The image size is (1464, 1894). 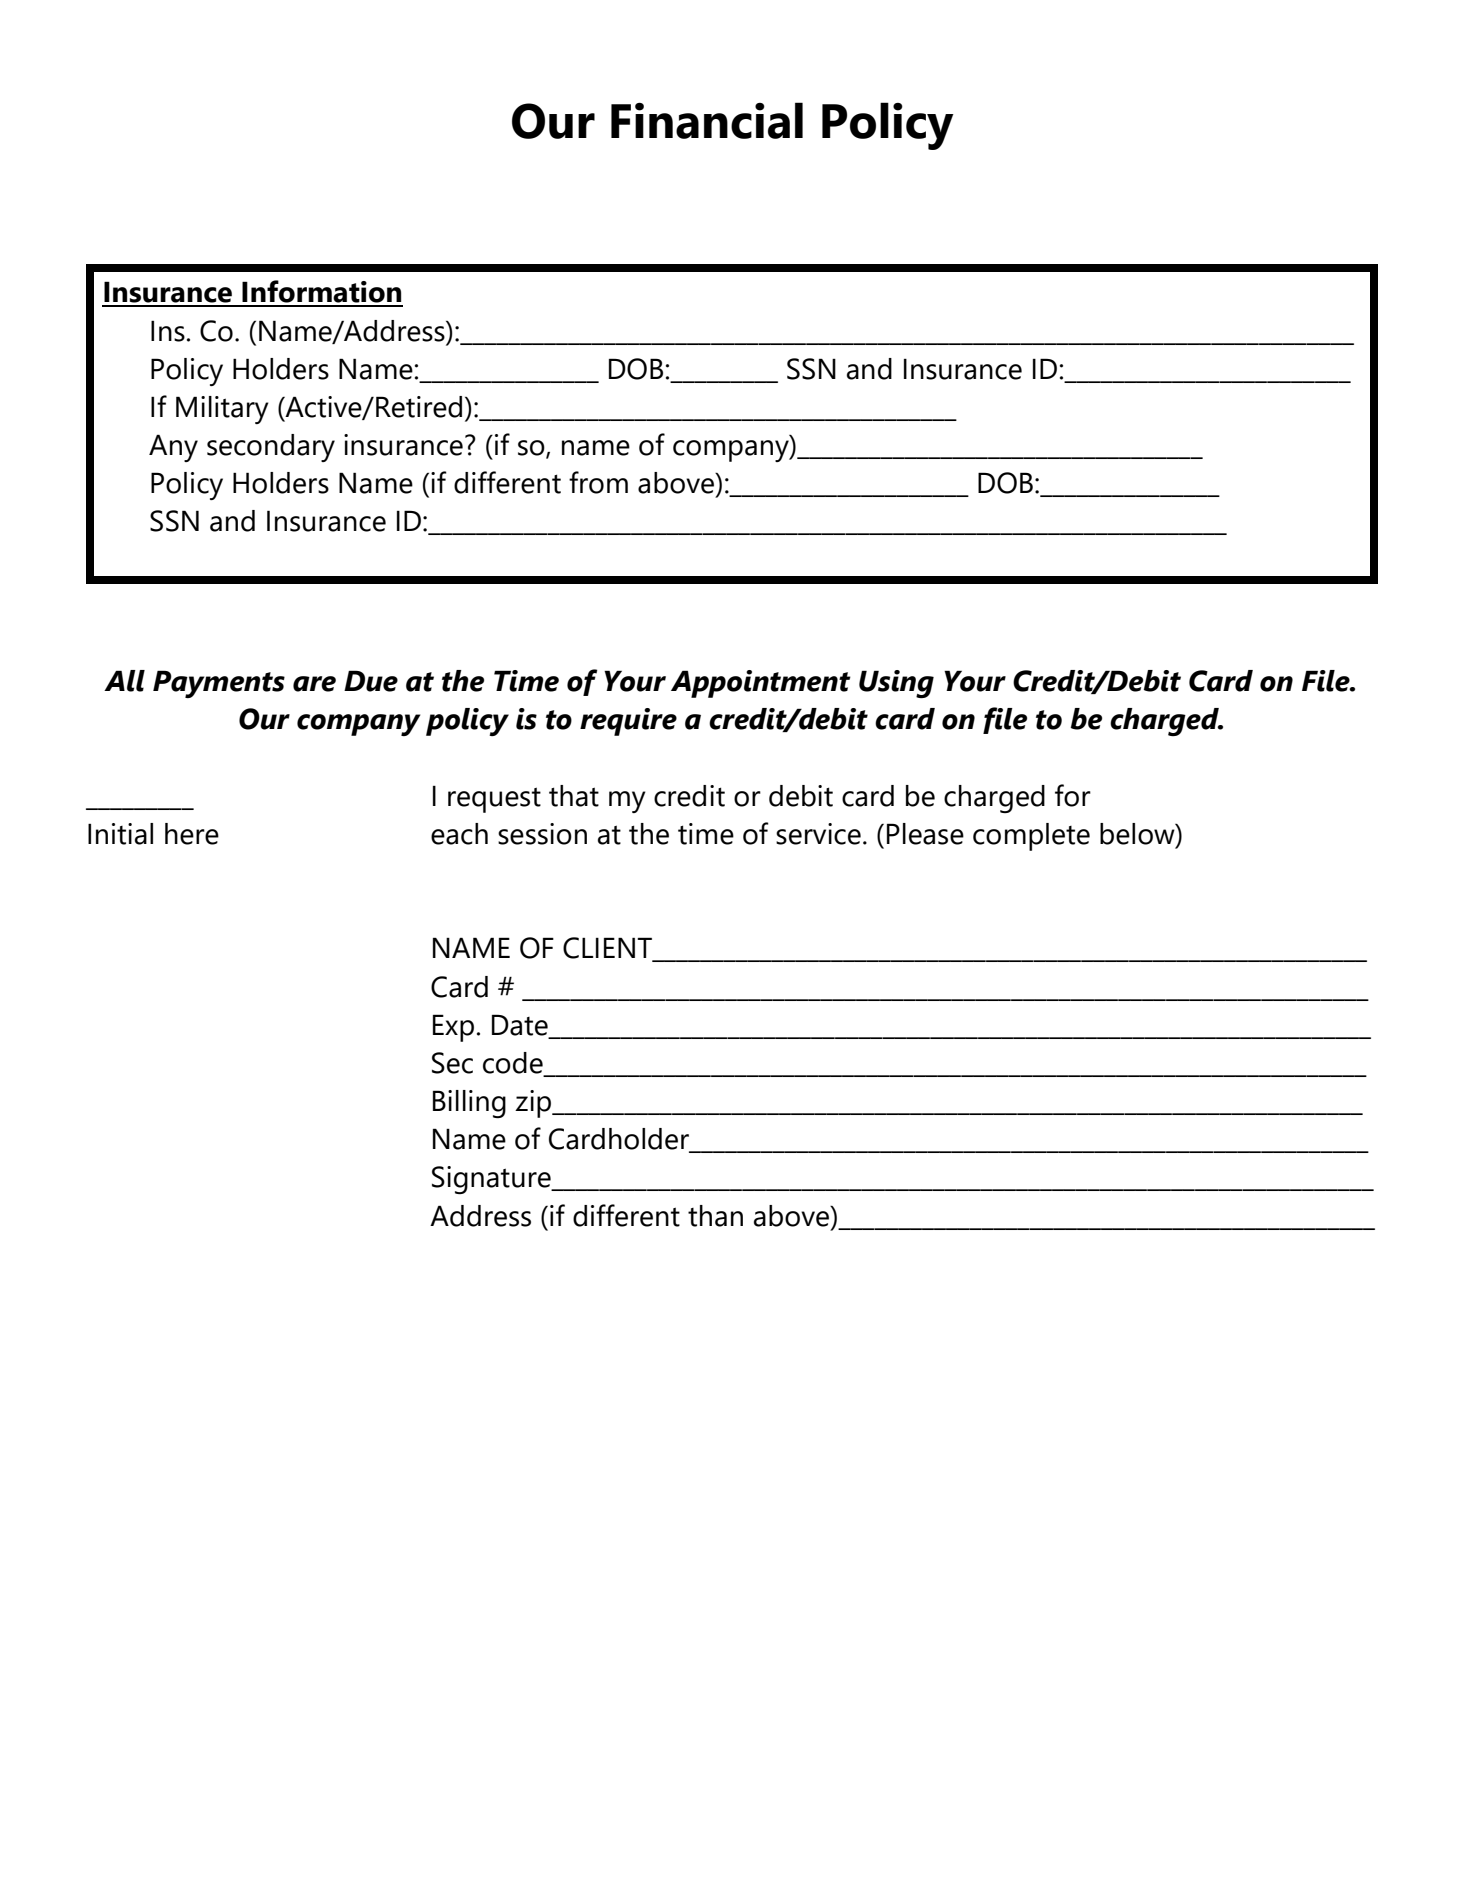 What do you see at coordinates (896, 684) in the image?
I see `Using` at bounding box center [896, 684].
